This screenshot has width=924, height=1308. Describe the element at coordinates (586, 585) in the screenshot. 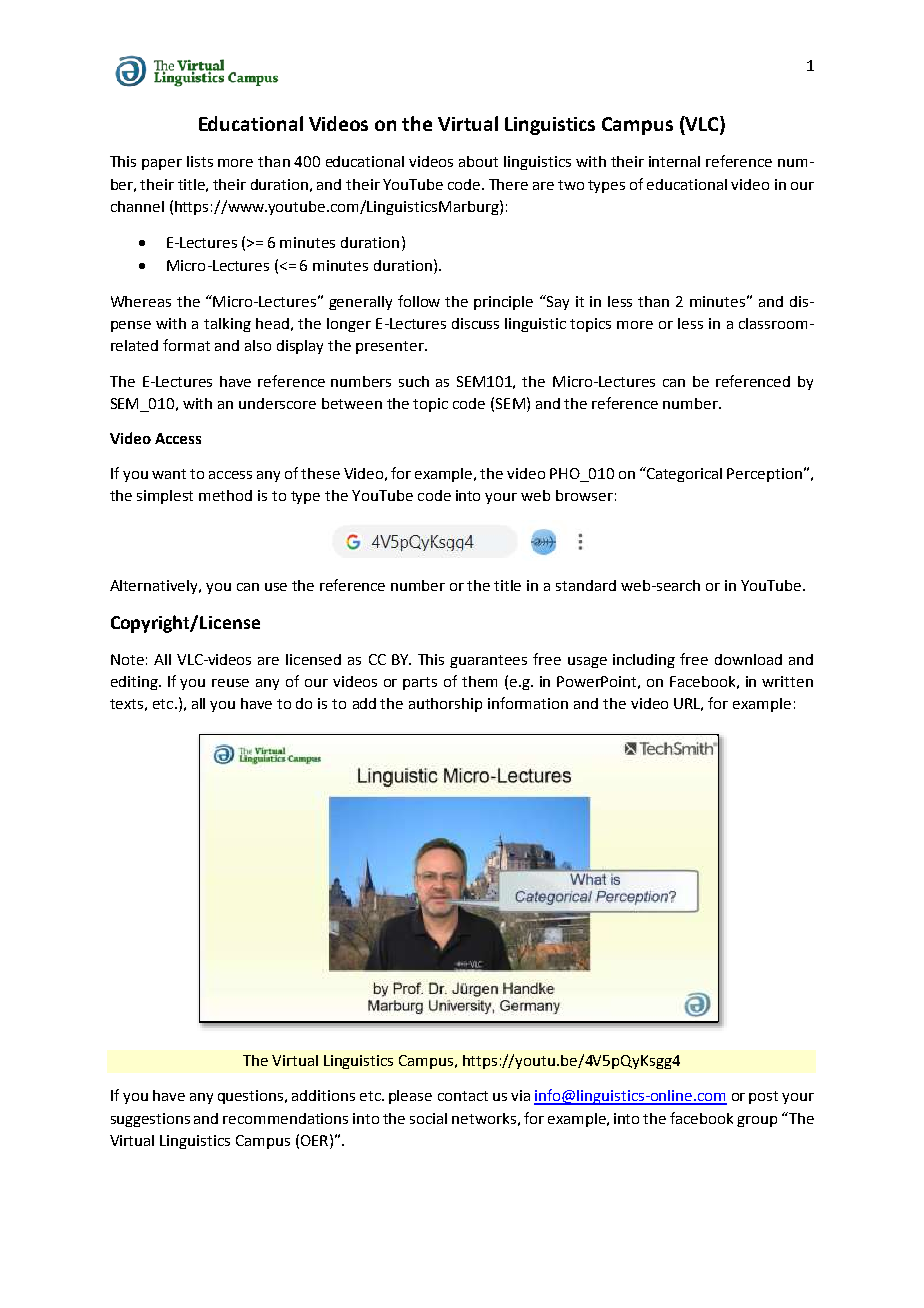

I see `standard` at that location.
